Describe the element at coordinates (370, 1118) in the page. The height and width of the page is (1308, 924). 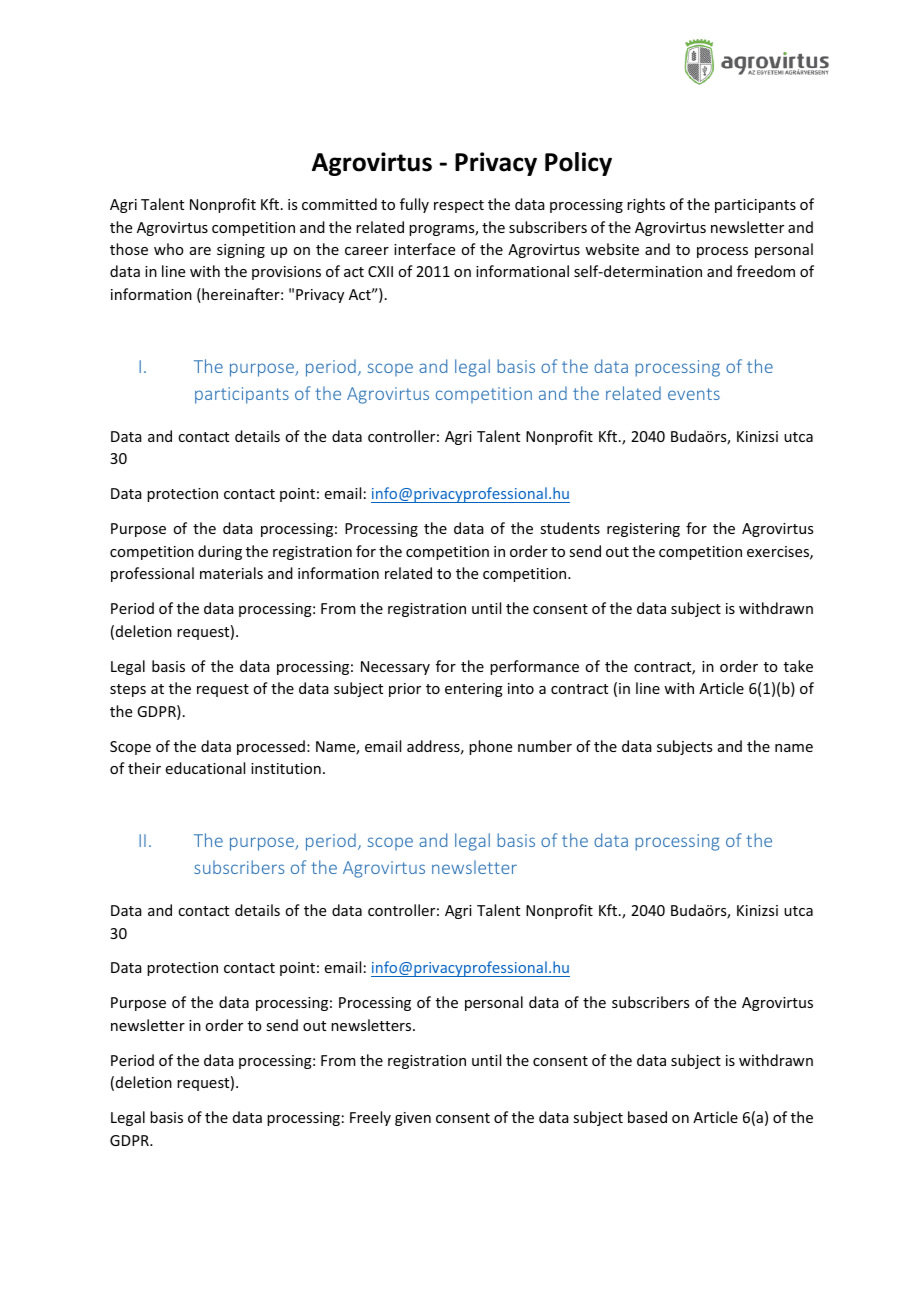
I see `Freely` at that location.
